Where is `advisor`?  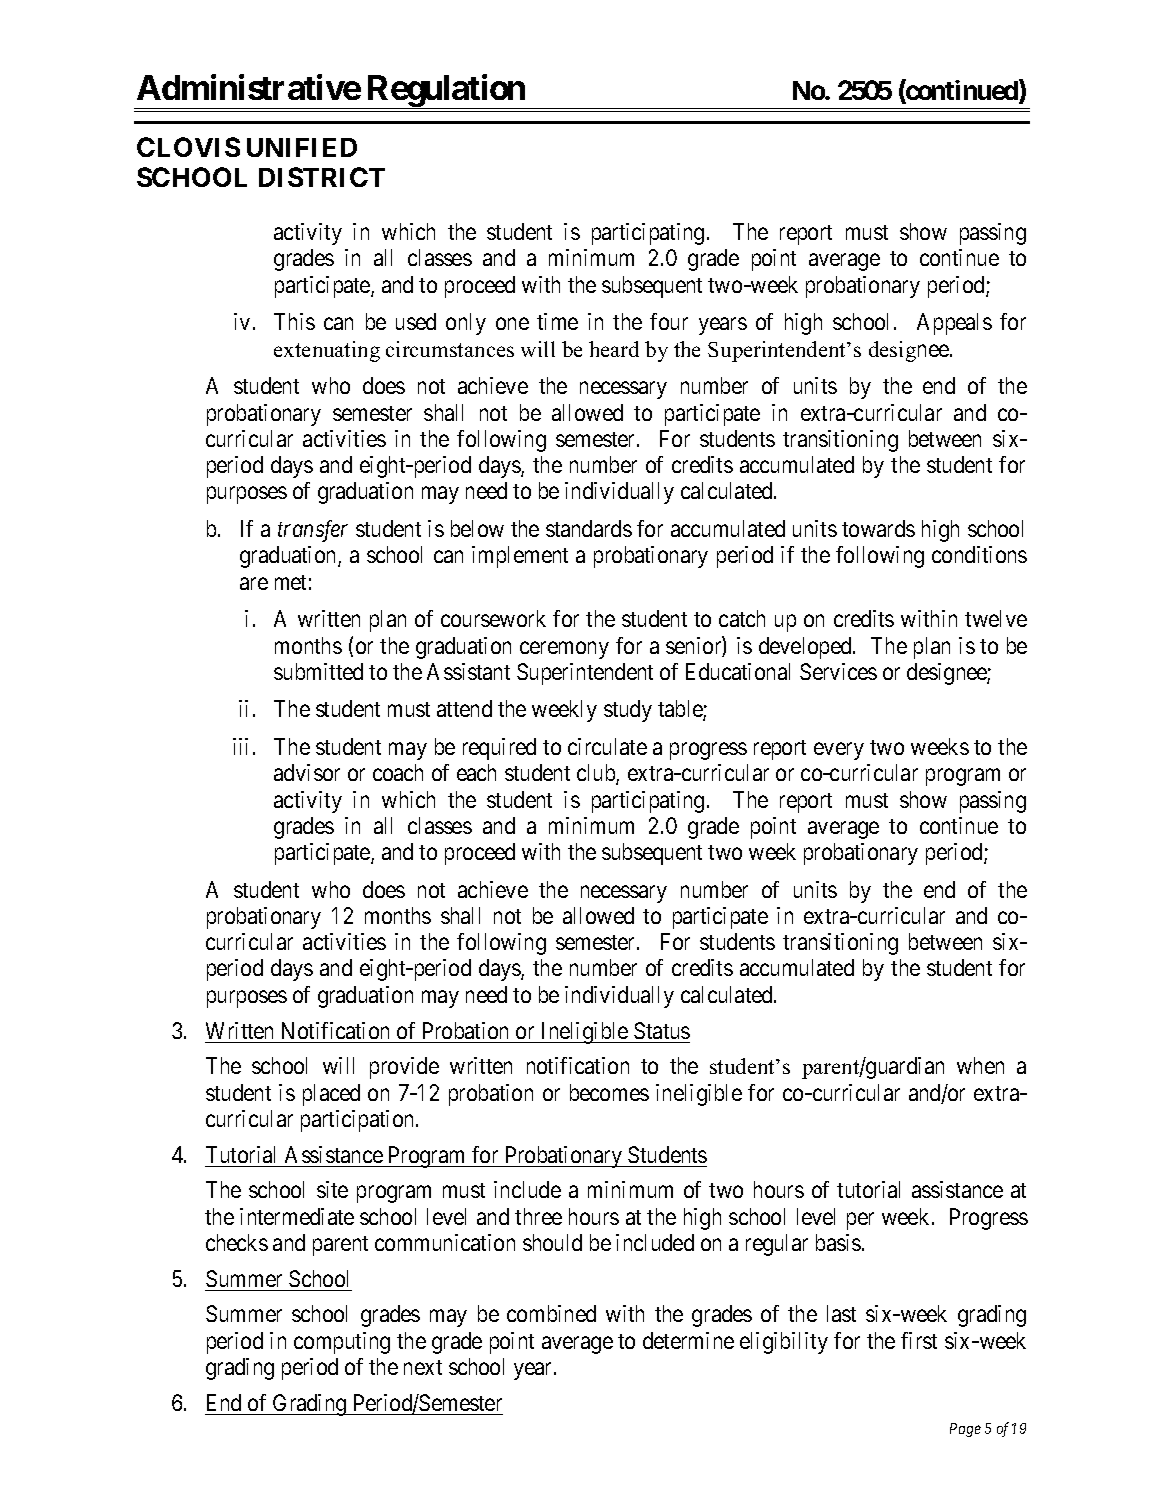
advisor is located at coordinates (307, 772).
